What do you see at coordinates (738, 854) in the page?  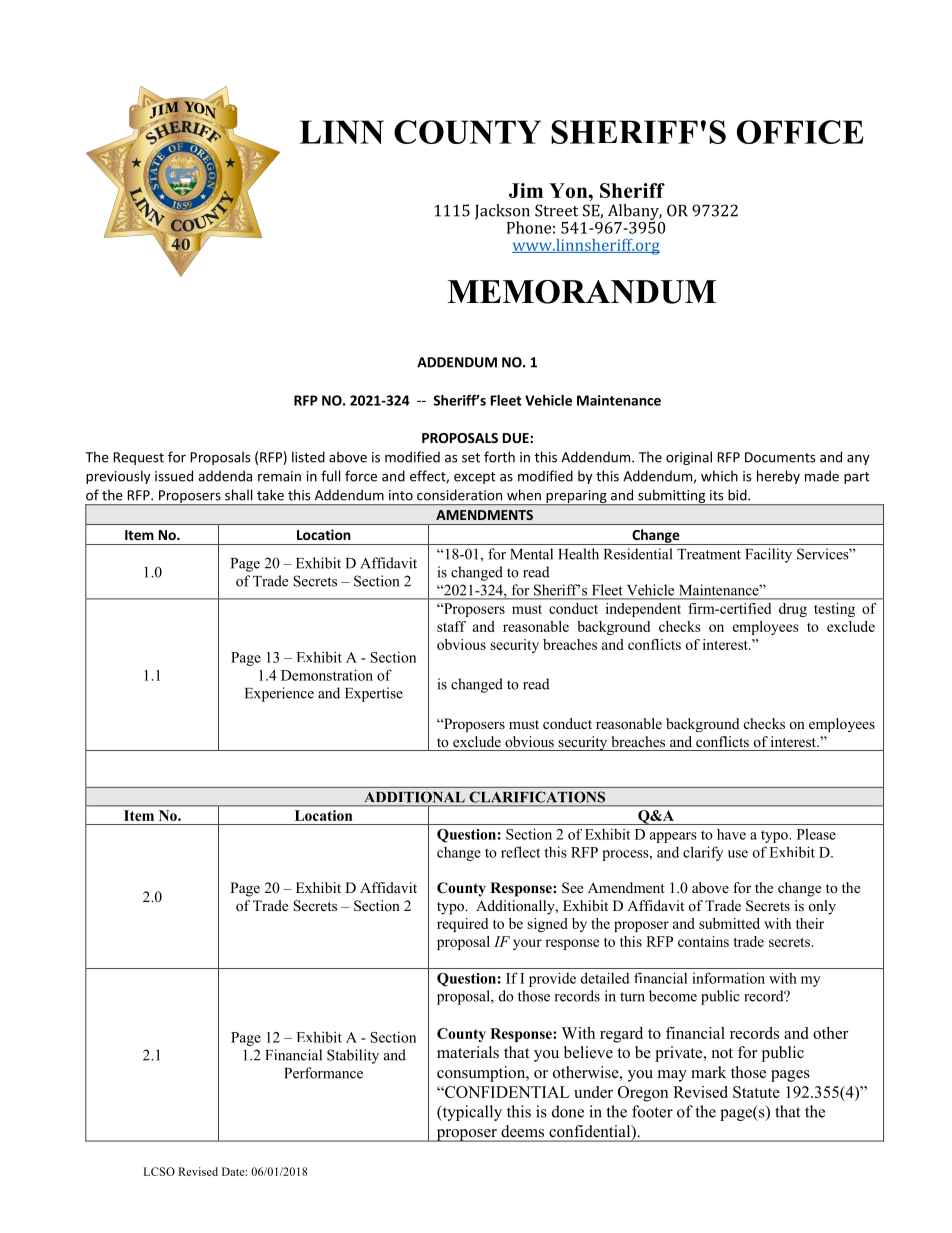 I see `use` at bounding box center [738, 854].
